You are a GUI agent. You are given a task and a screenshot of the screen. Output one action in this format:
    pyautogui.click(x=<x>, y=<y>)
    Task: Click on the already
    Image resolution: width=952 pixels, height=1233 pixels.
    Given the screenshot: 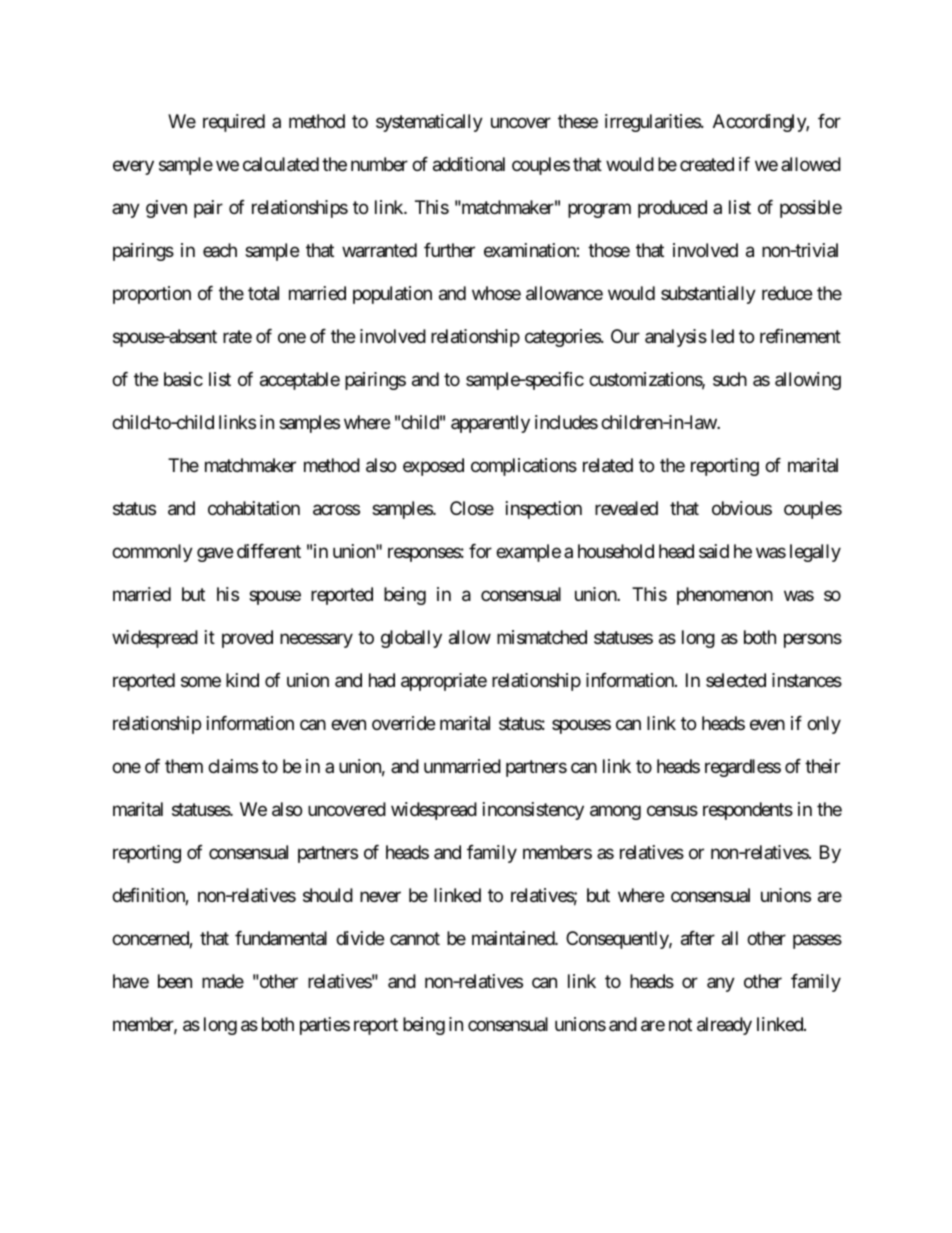 What is the action you would take?
    pyautogui.click(x=724, y=1026)
